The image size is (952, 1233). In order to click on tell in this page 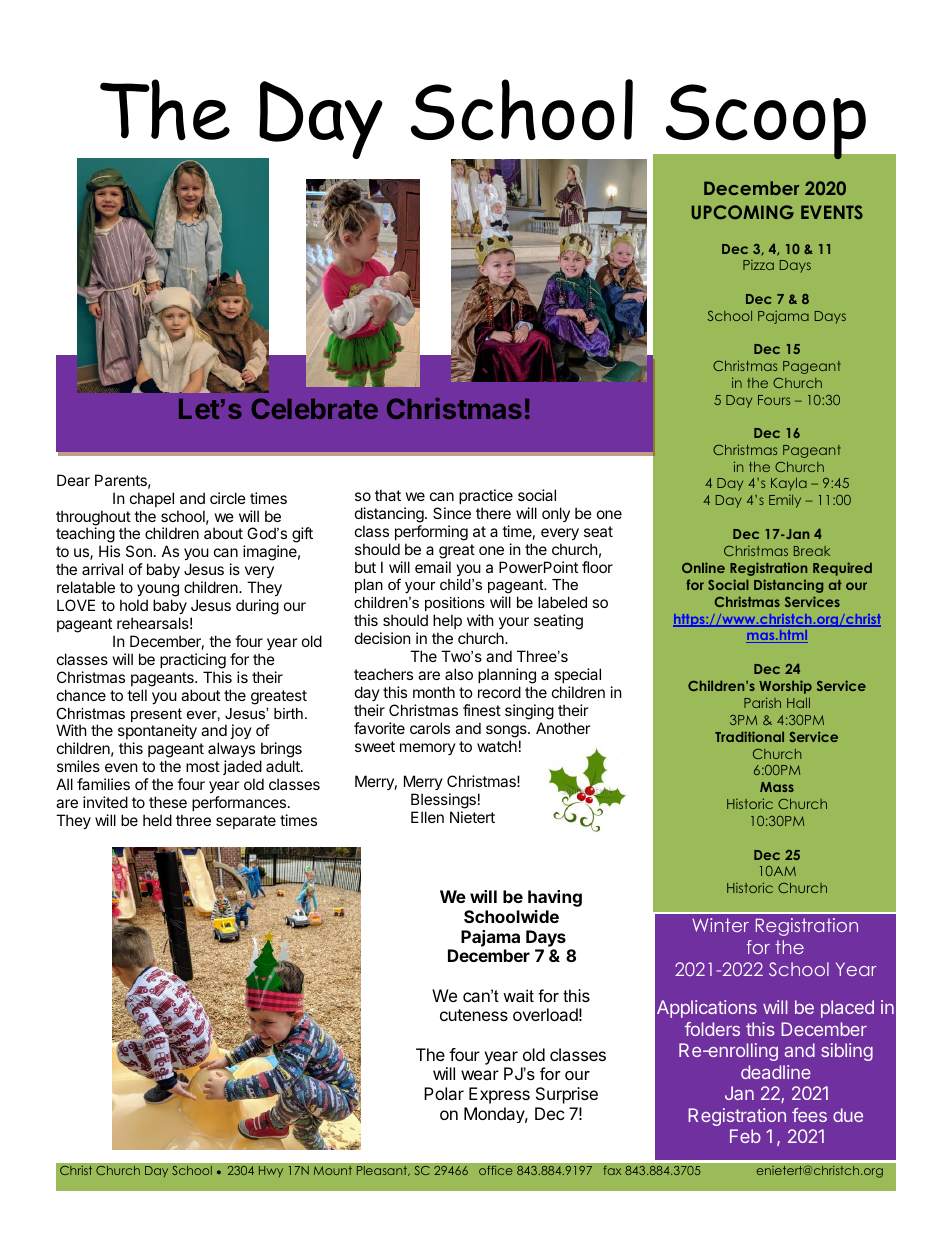, I will do `click(137, 695)`.
